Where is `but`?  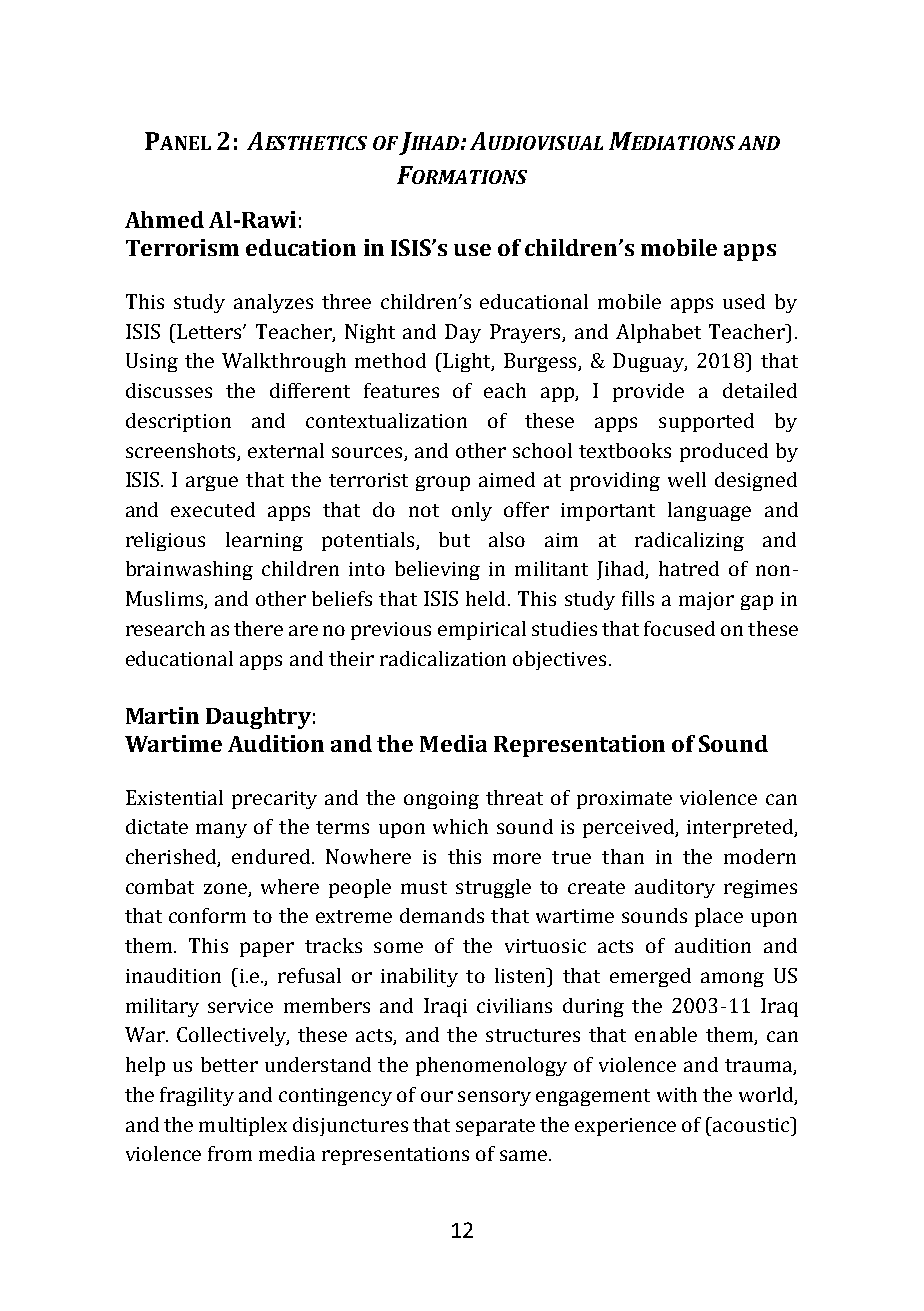 but is located at coordinates (454, 539).
